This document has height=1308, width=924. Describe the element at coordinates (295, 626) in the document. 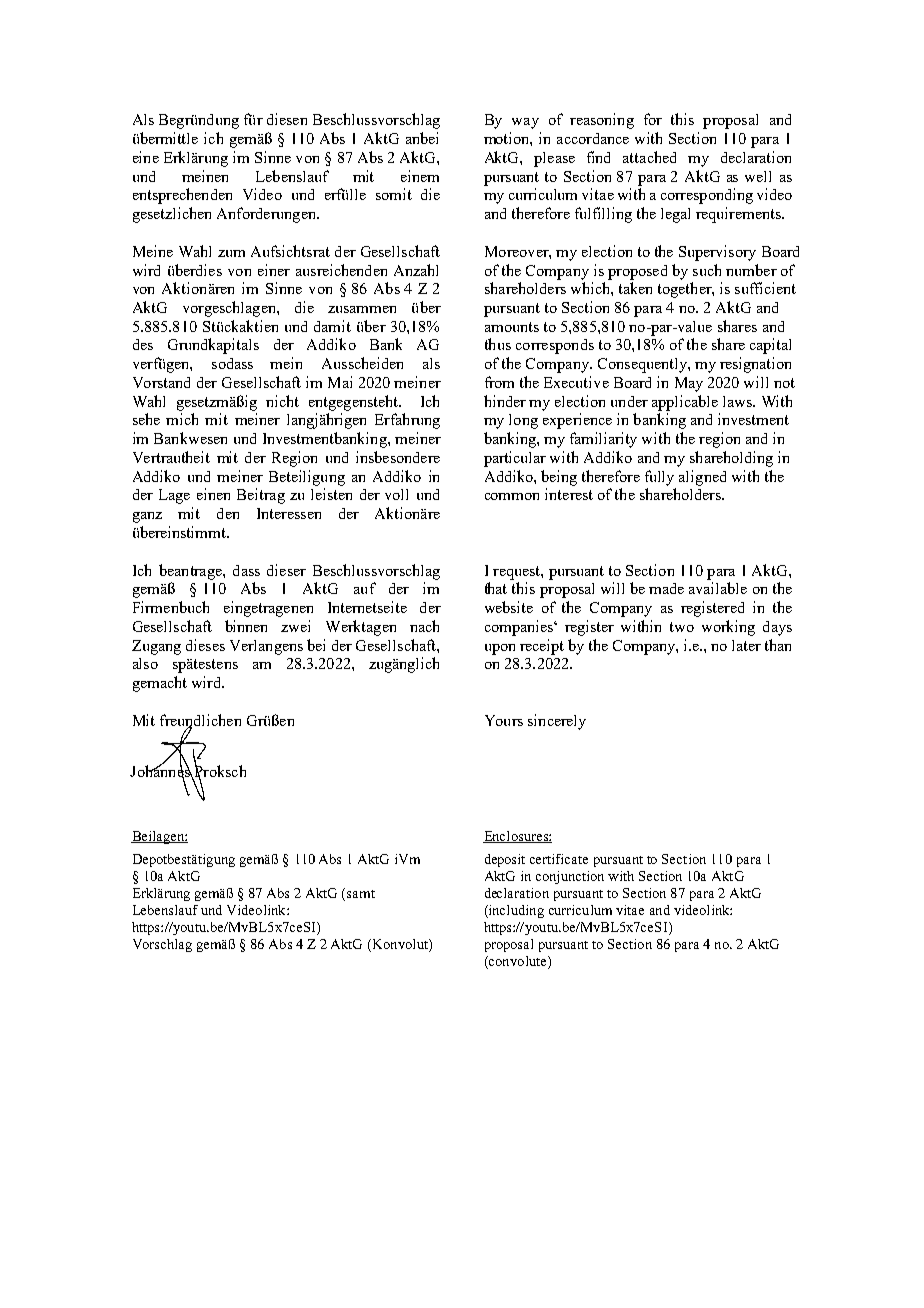

I see `zwei` at that location.
